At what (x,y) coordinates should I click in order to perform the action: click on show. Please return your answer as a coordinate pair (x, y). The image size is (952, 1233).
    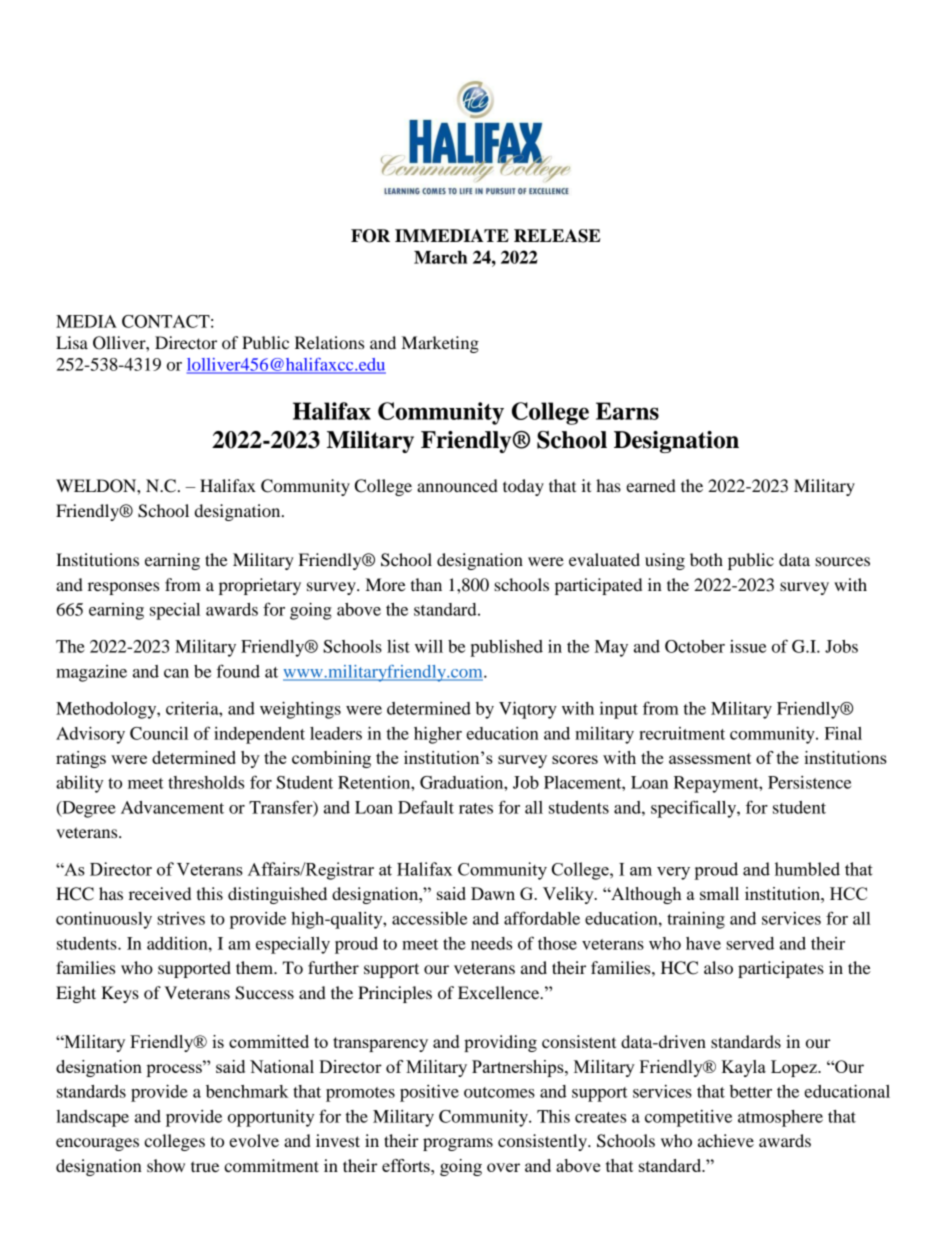
    Looking at the image, I should click on (166, 1165).
